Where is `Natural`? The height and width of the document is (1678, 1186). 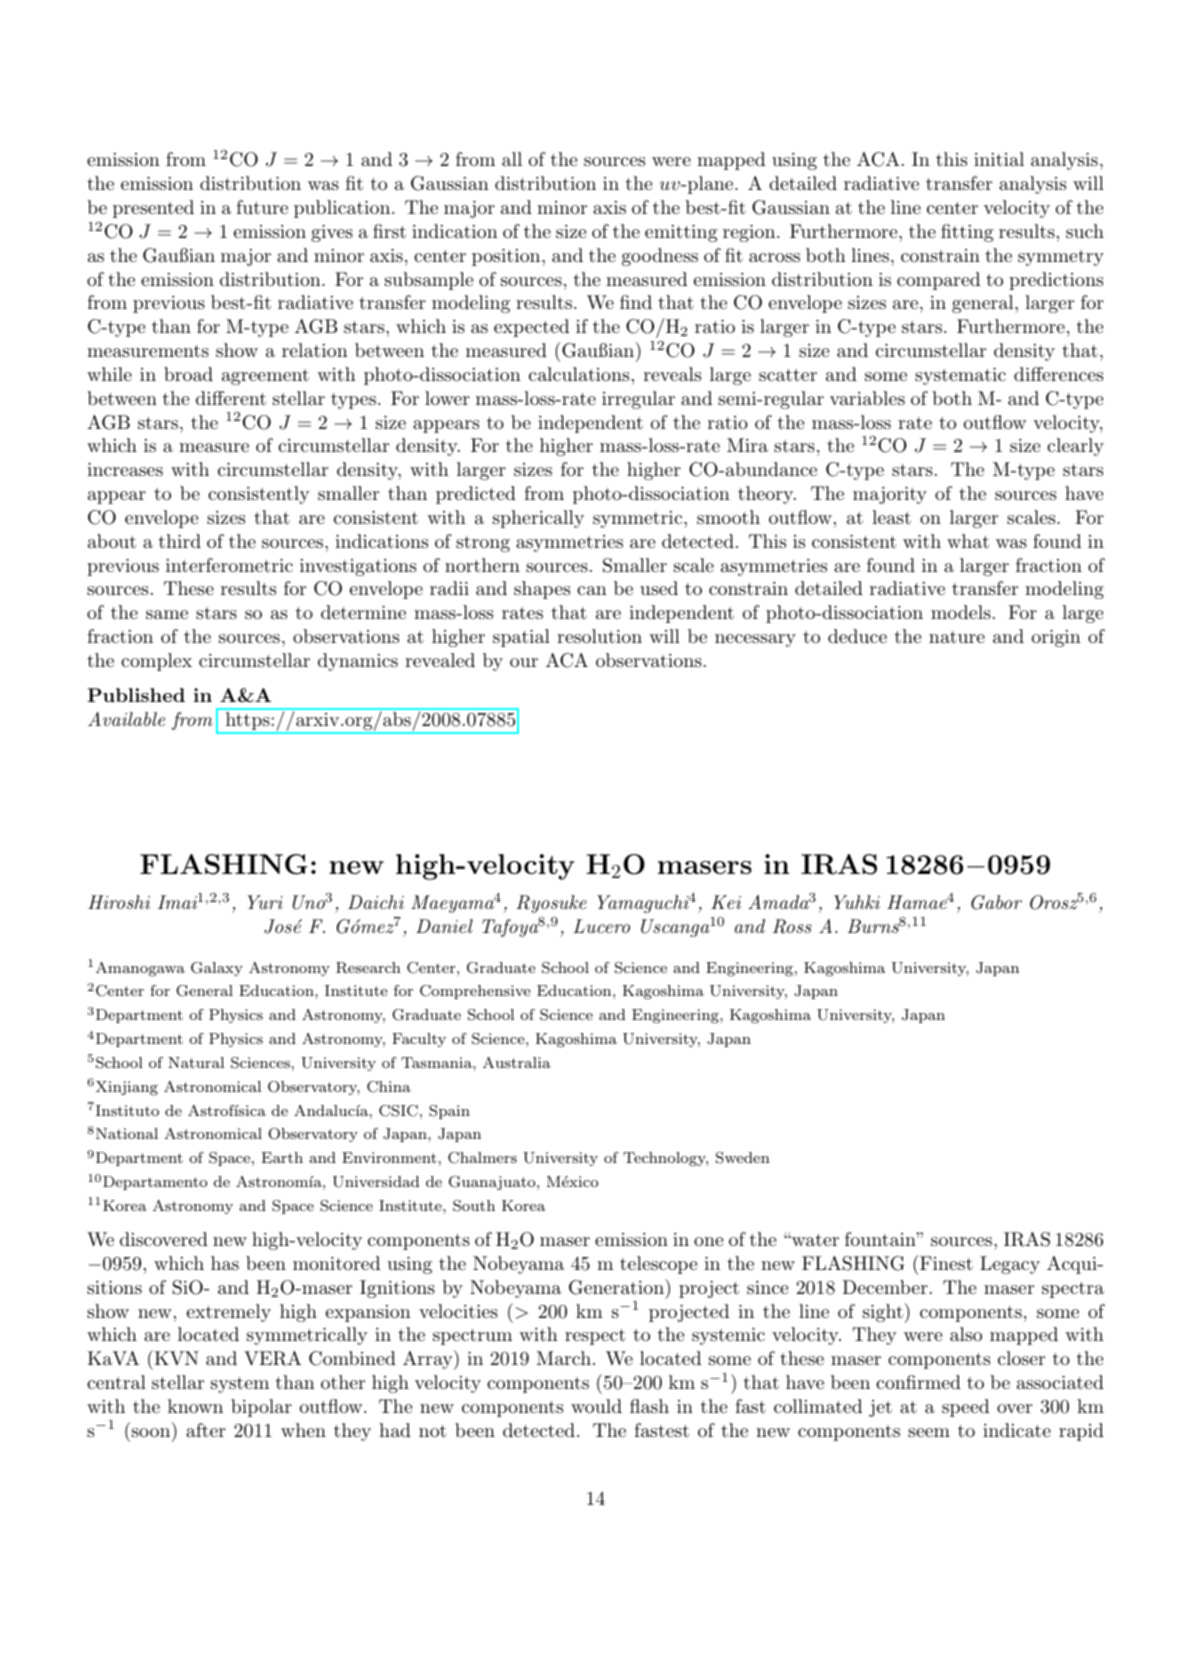
Natural is located at coordinates (196, 1062).
